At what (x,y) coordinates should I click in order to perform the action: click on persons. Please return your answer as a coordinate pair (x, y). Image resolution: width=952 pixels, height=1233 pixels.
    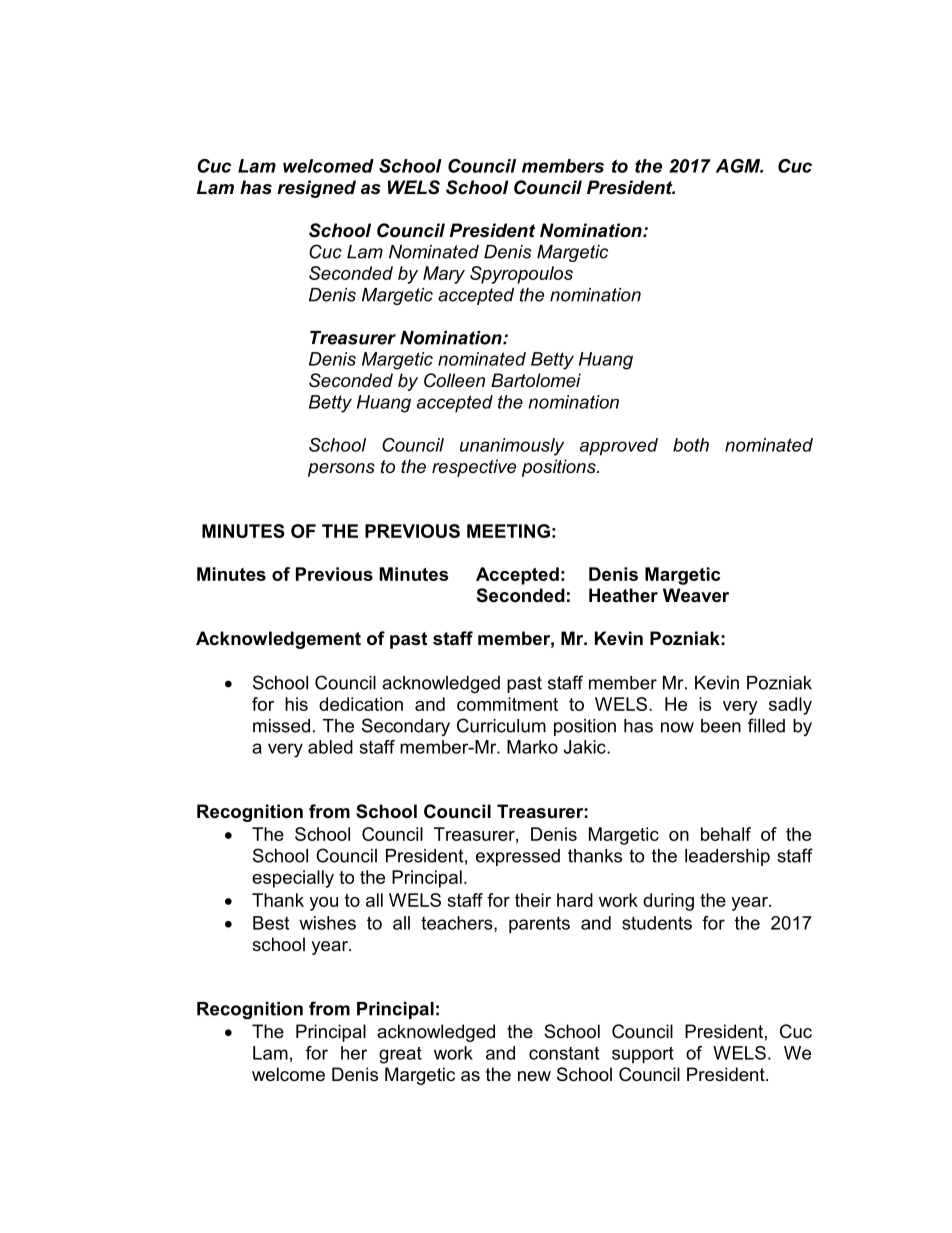
    Looking at the image, I should click on (341, 470).
